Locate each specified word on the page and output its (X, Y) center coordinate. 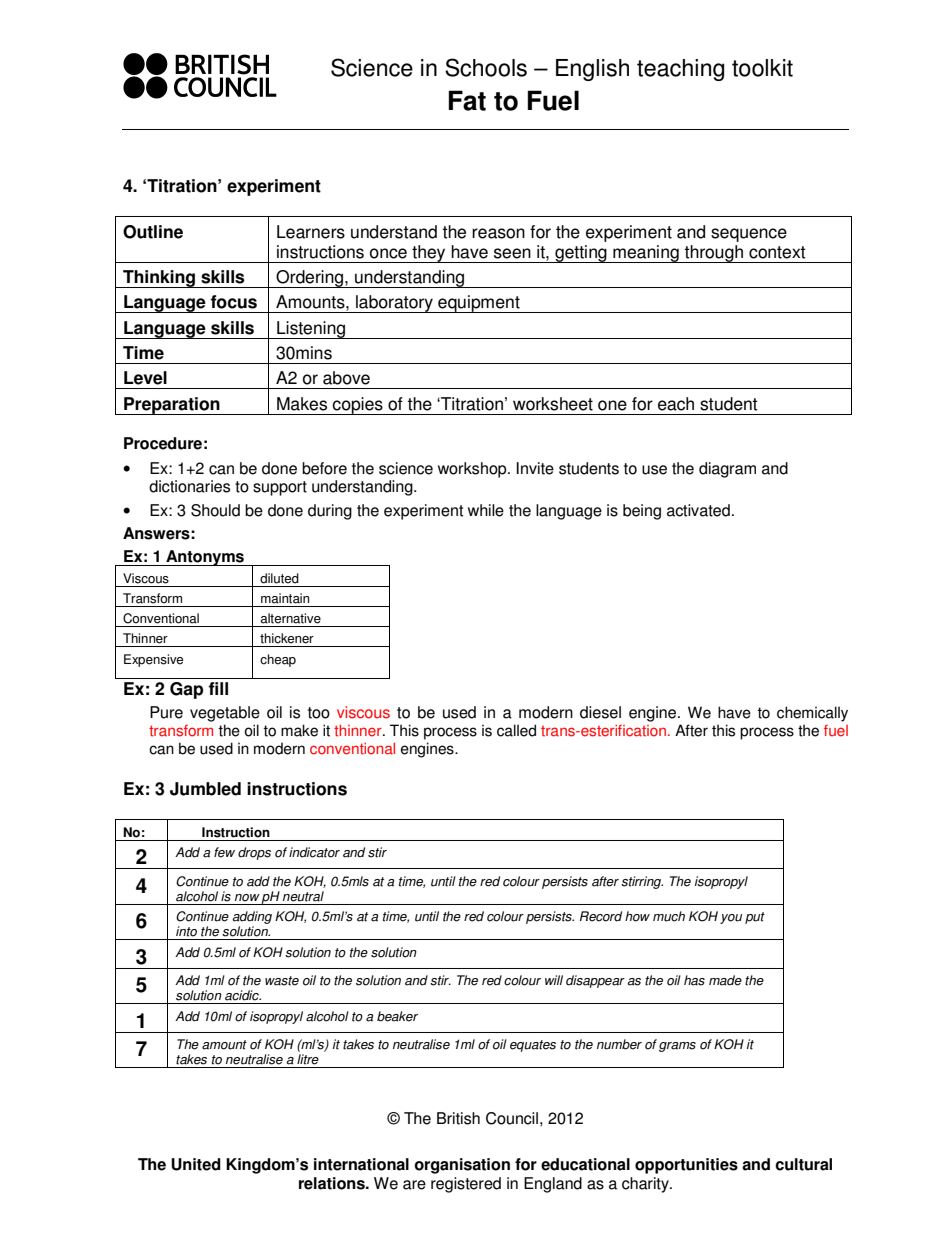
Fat (467, 100)
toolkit (762, 68)
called (516, 730)
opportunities (686, 1166)
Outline (153, 232)
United (196, 1164)
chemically (812, 714)
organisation (462, 1166)
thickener (287, 638)
